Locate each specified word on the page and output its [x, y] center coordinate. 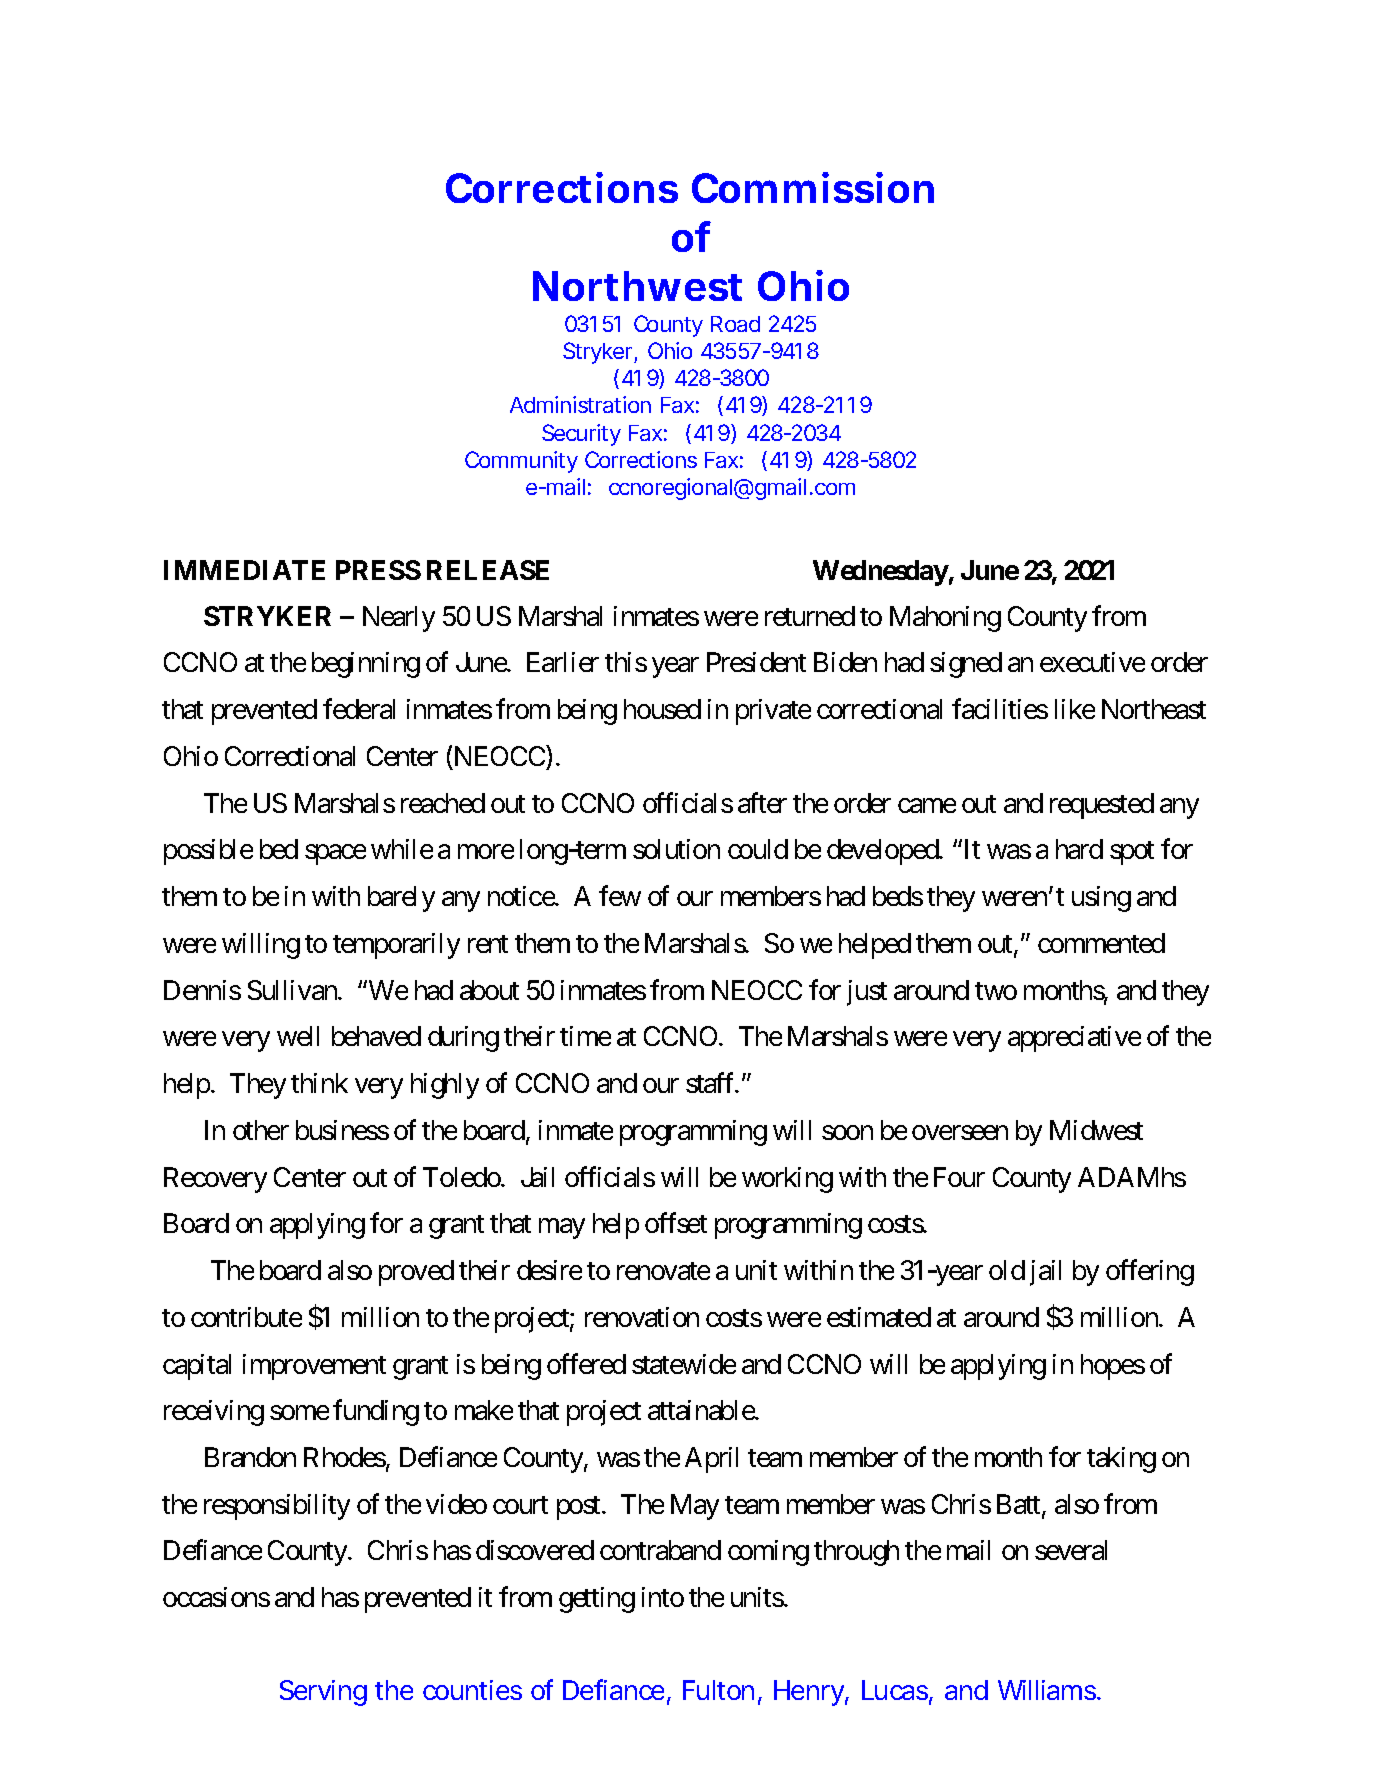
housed [662, 709]
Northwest [637, 286]
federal [359, 709]
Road [735, 324]
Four [959, 1177]
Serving [323, 1693]
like [1075, 709]
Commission [813, 187]
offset [676, 1223]
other [261, 1130]
